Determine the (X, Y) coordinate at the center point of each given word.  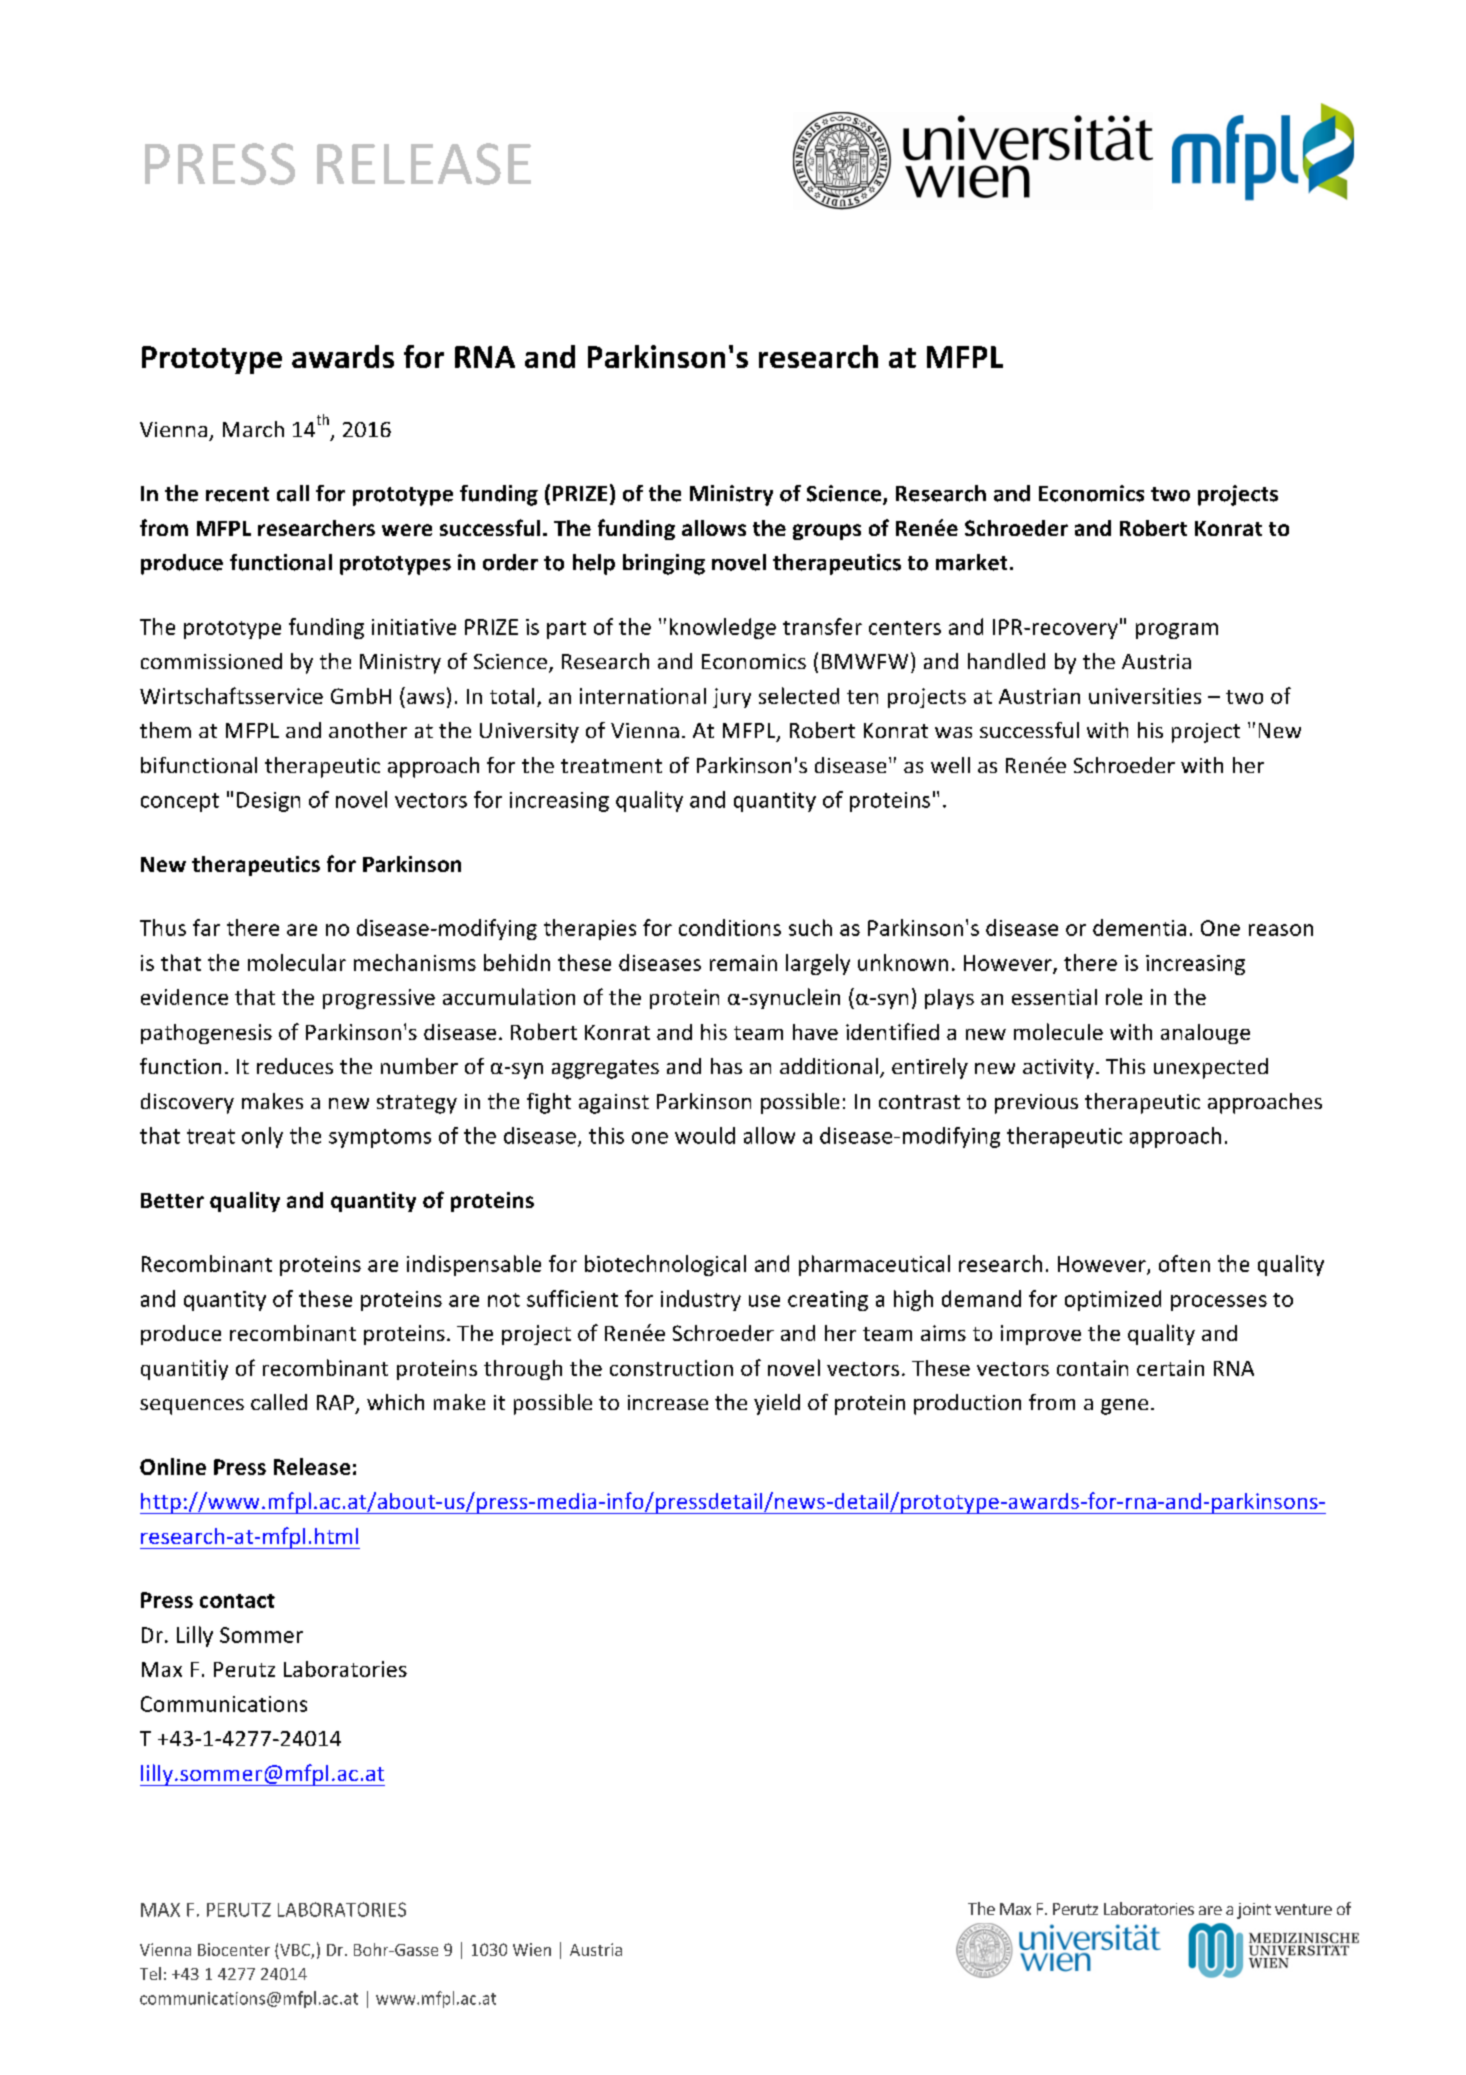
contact (237, 1601)
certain (1170, 1368)
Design (268, 802)
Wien (532, 1949)
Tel (150, 1973)
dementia (1139, 927)
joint (1254, 1911)
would (705, 1135)
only (262, 1137)
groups (827, 532)
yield (777, 1404)
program (1177, 631)
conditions (730, 927)
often (1184, 1263)
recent (237, 494)
